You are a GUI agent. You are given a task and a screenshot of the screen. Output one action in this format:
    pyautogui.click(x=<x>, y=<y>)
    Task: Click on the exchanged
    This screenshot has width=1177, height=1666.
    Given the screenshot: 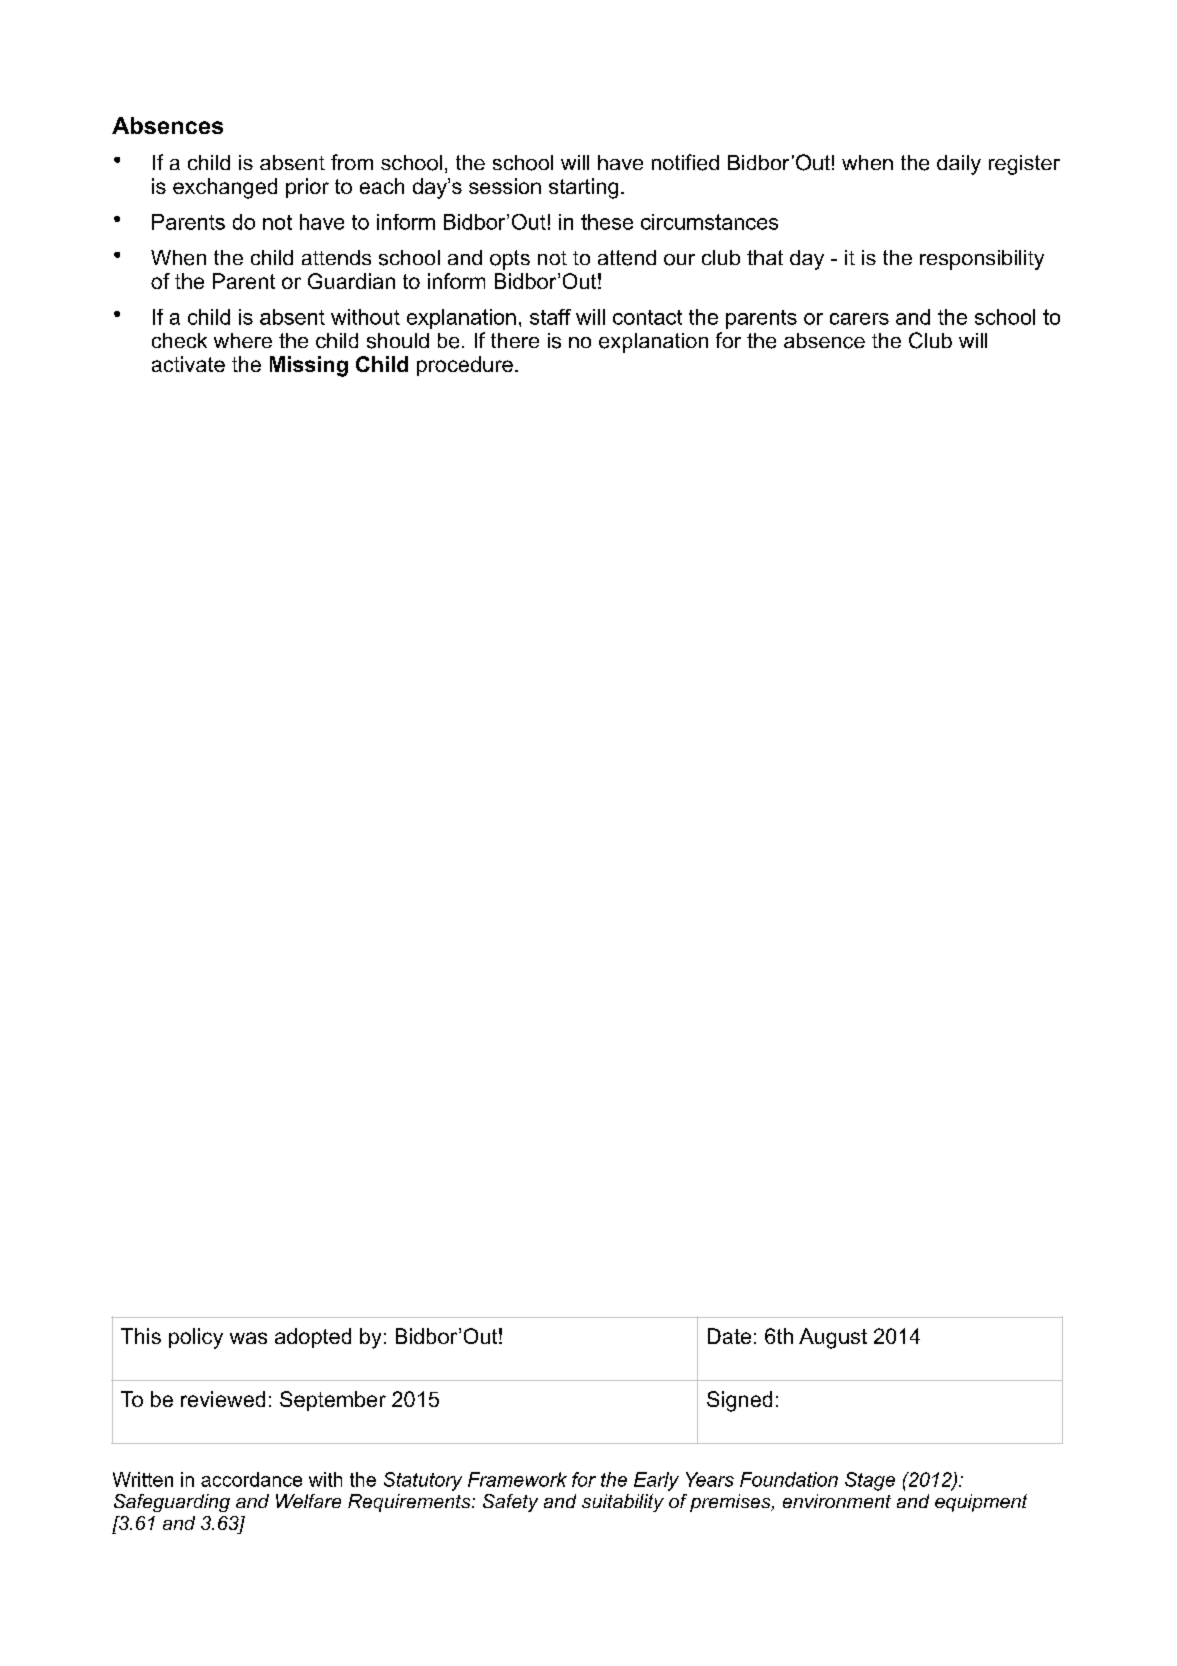 What is the action you would take?
    pyautogui.click(x=225, y=188)
